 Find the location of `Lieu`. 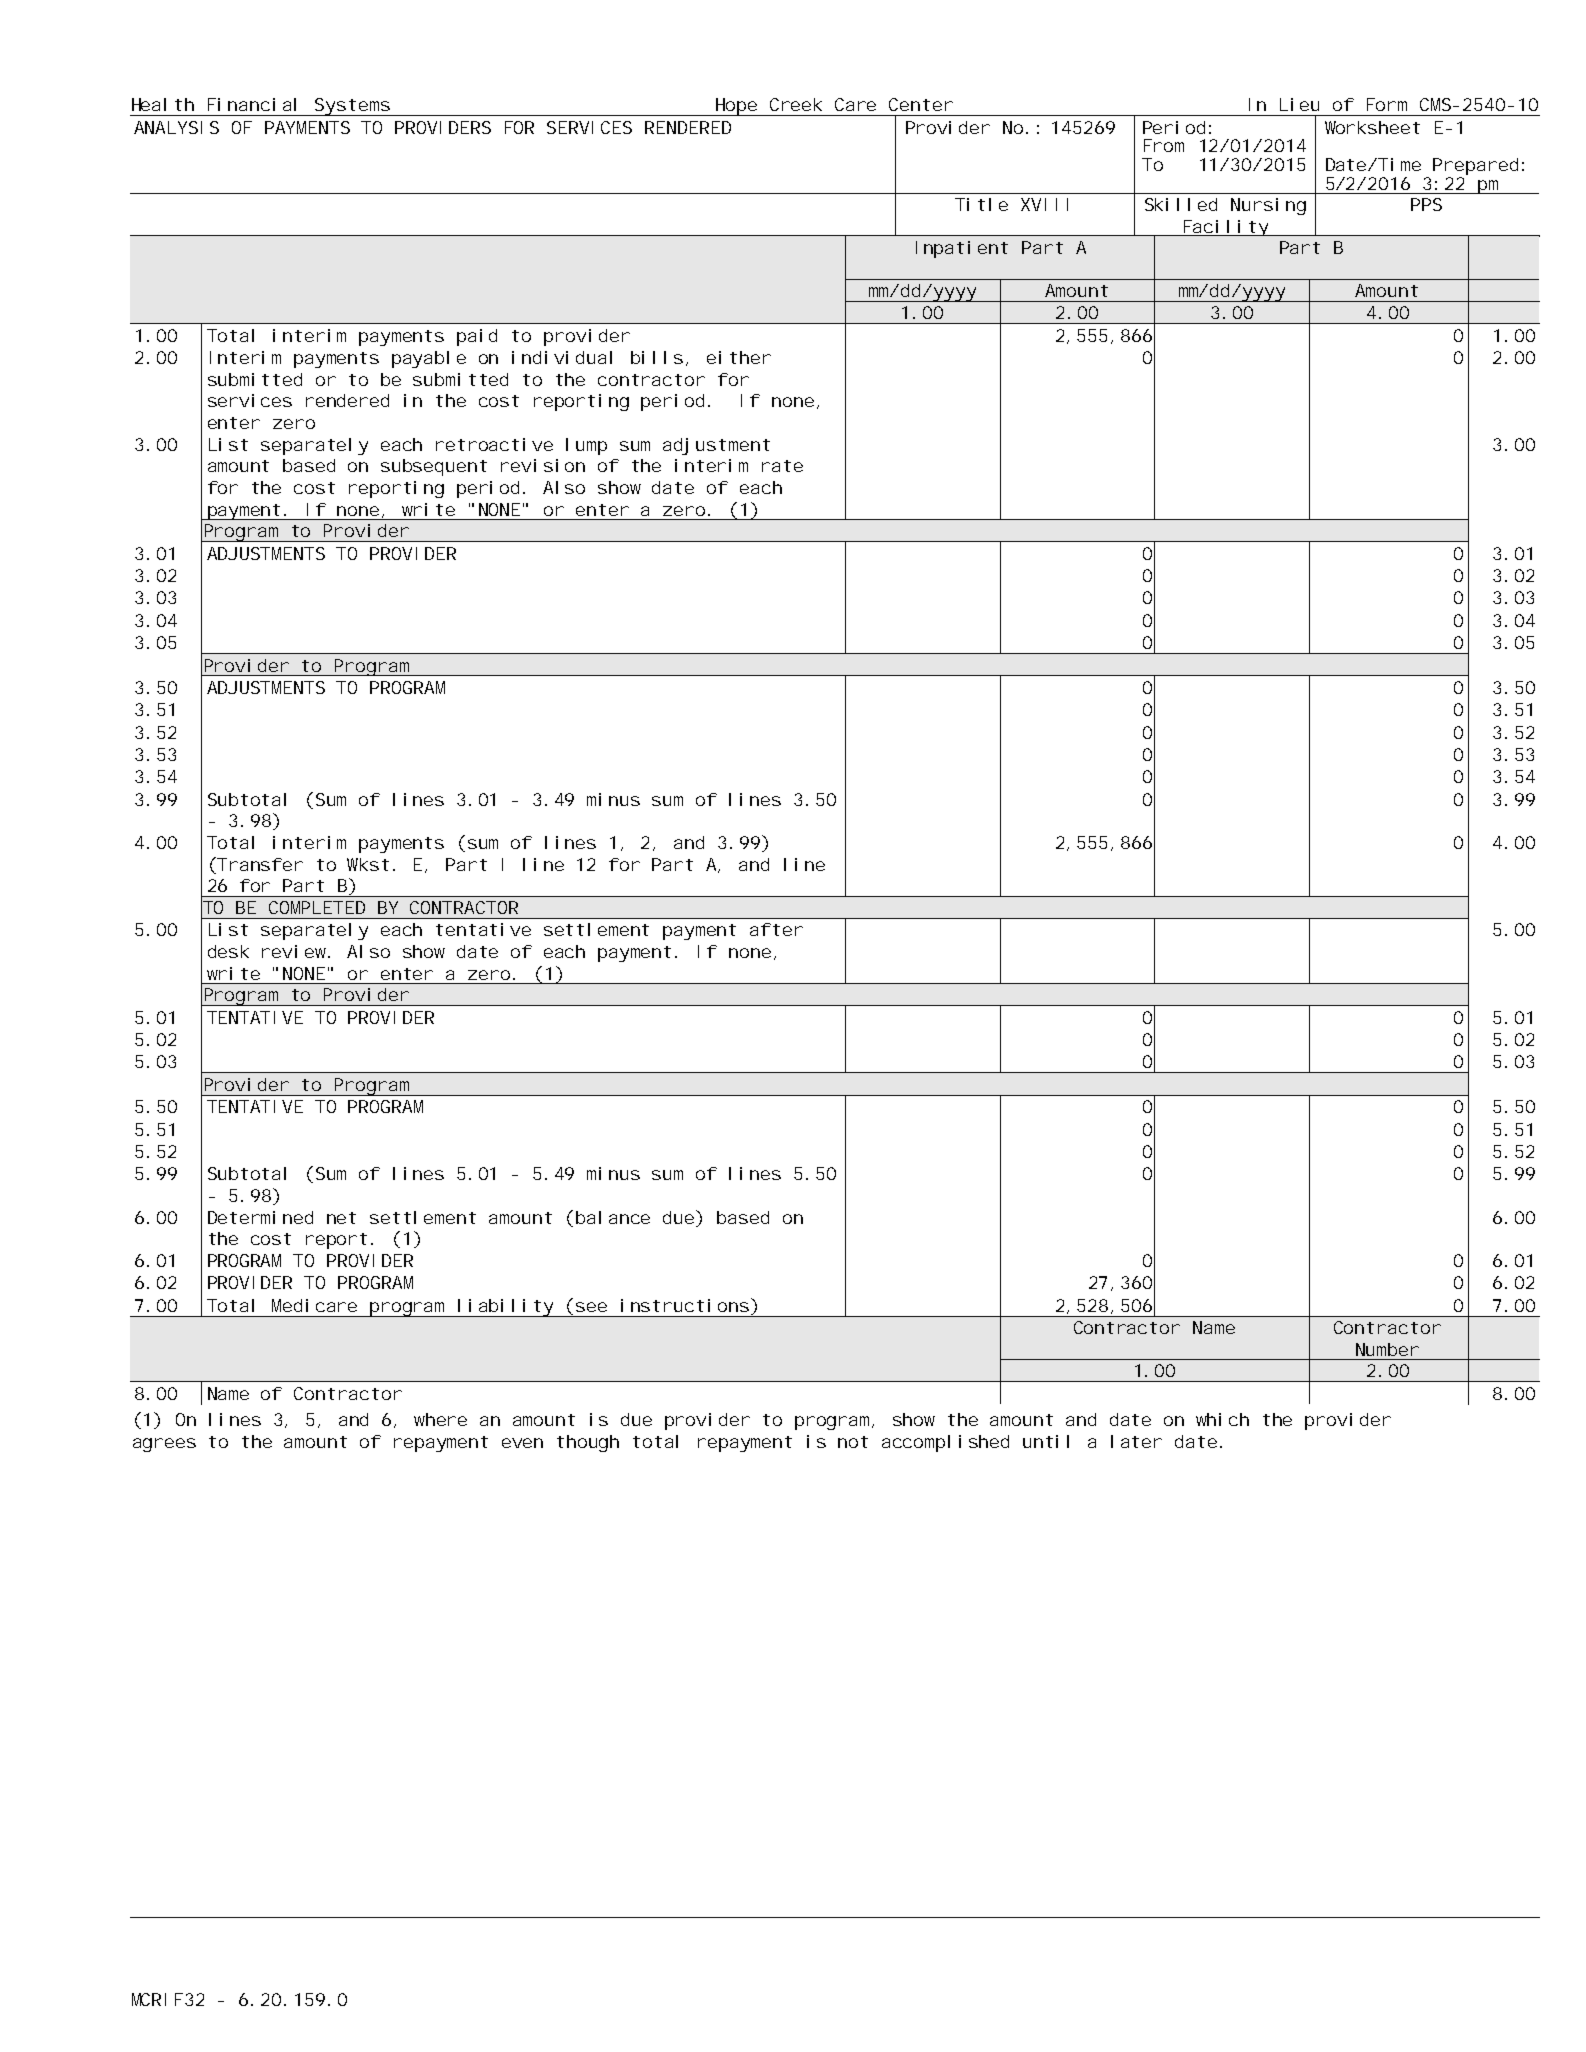

Lieu is located at coordinates (1299, 104).
